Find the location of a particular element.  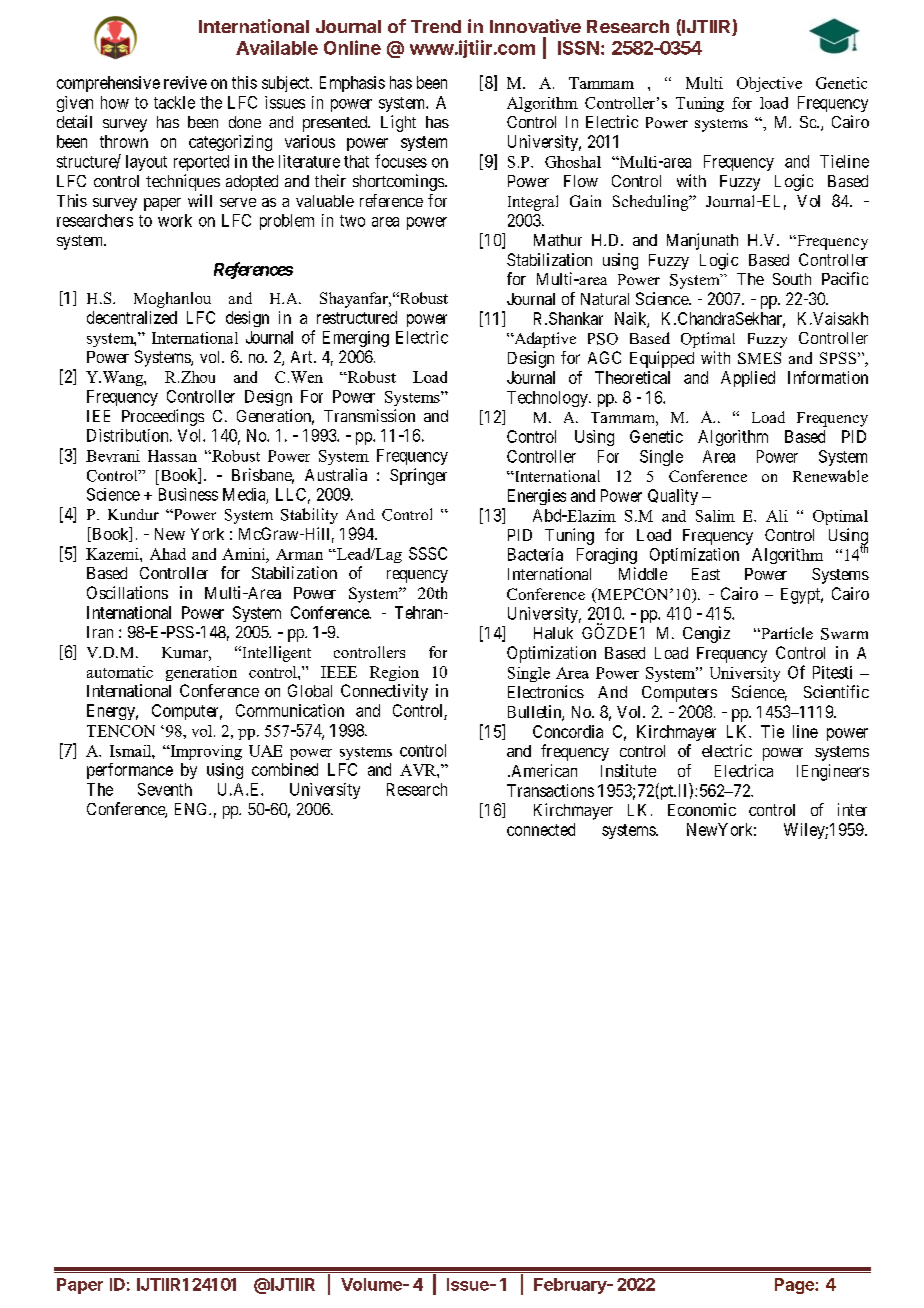

Economic is located at coordinates (702, 809).
